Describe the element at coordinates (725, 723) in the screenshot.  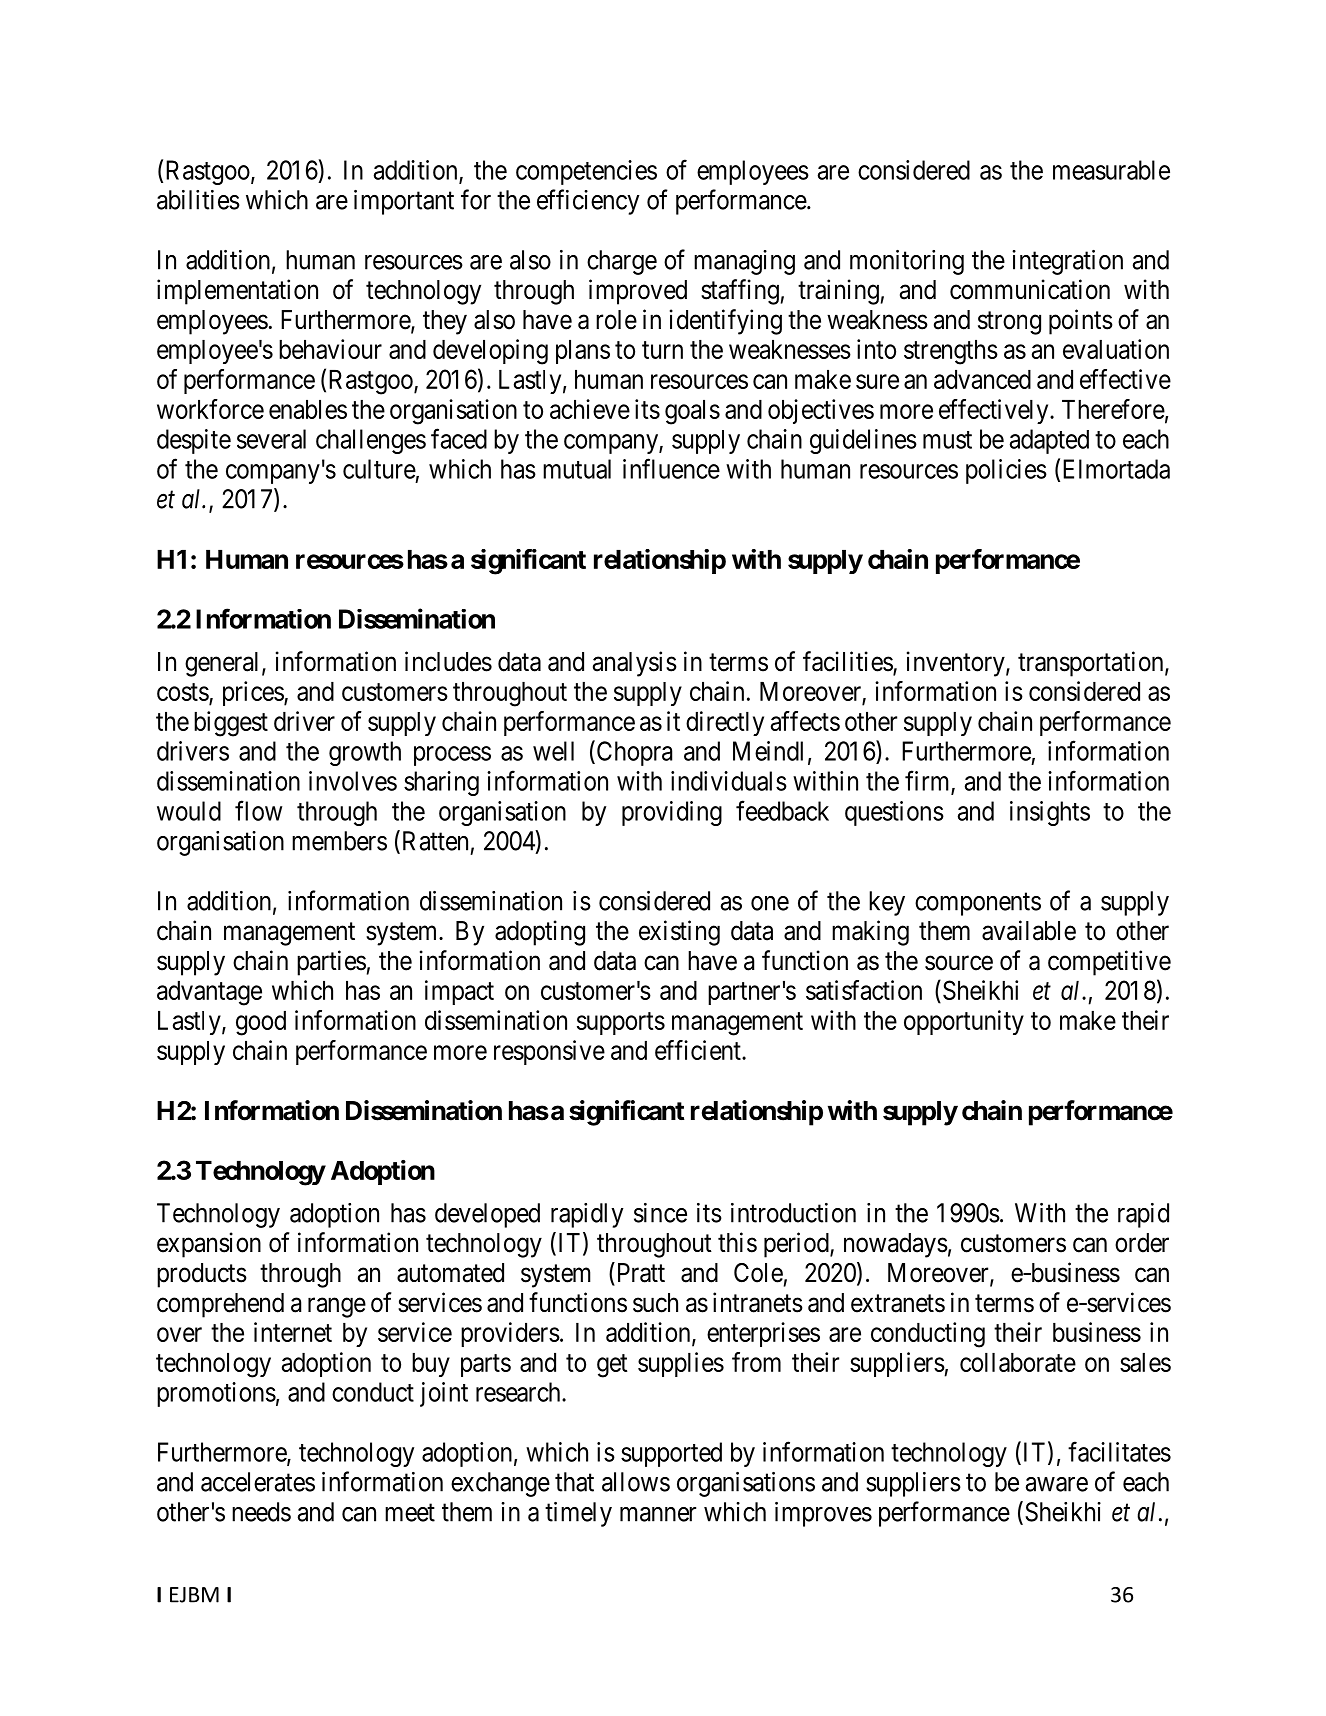
I see `directly` at that location.
